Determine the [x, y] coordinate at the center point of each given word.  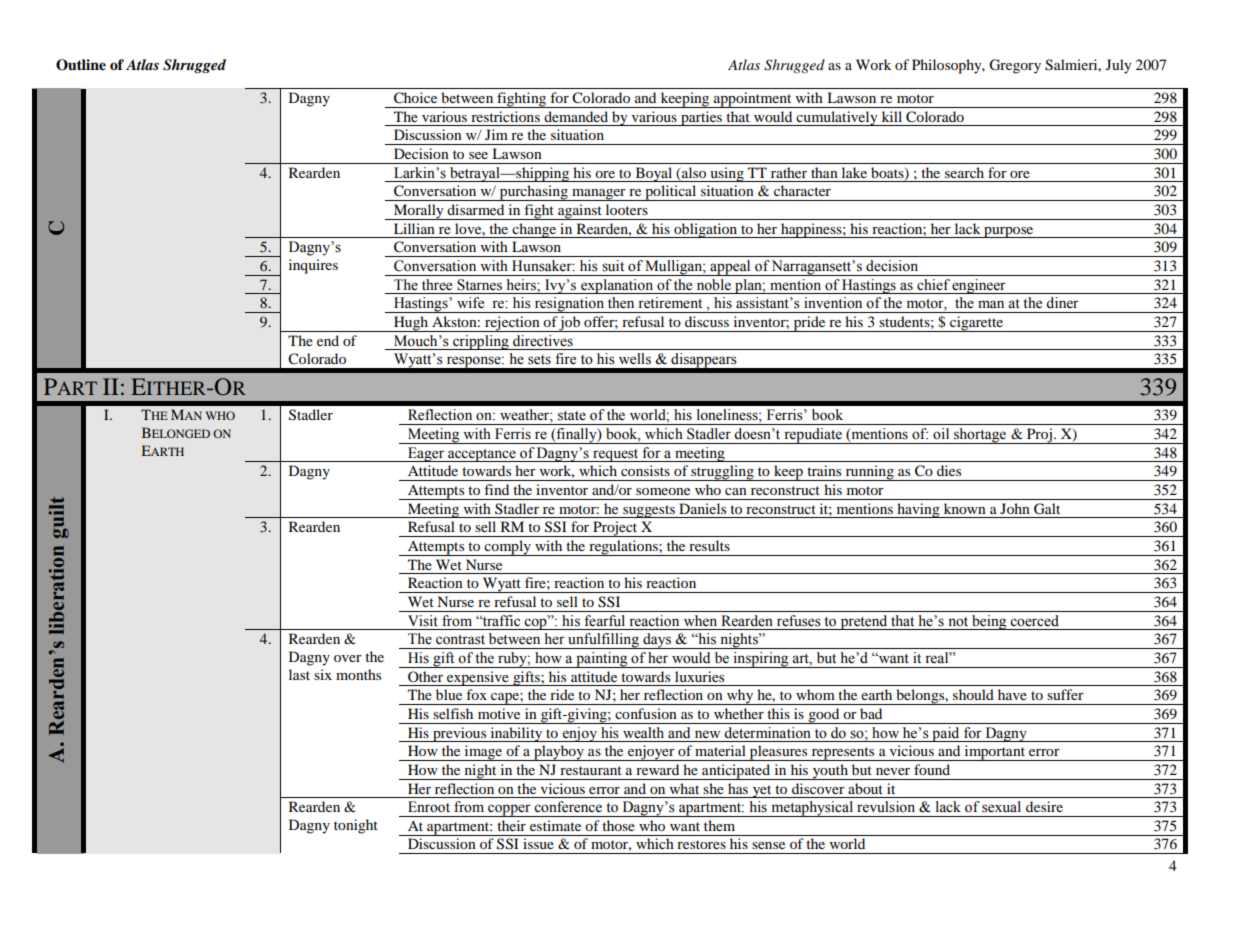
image [483, 753]
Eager [426, 454]
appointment [753, 100]
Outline [81, 65]
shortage [980, 436]
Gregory [1015, 66]
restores [701, 844]
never [893, 771]
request [616, 455]
